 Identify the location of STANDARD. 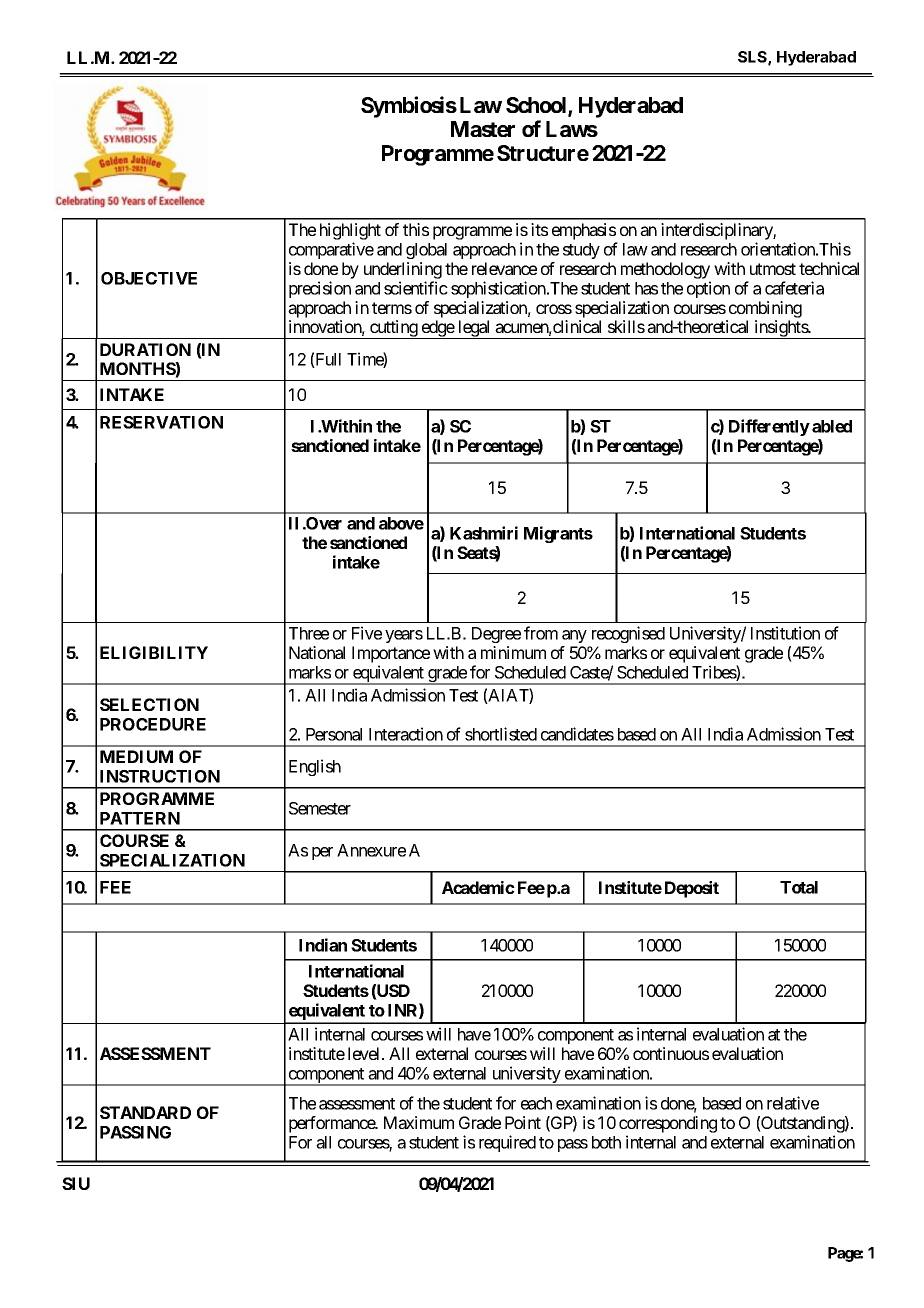
(145, 1112).
